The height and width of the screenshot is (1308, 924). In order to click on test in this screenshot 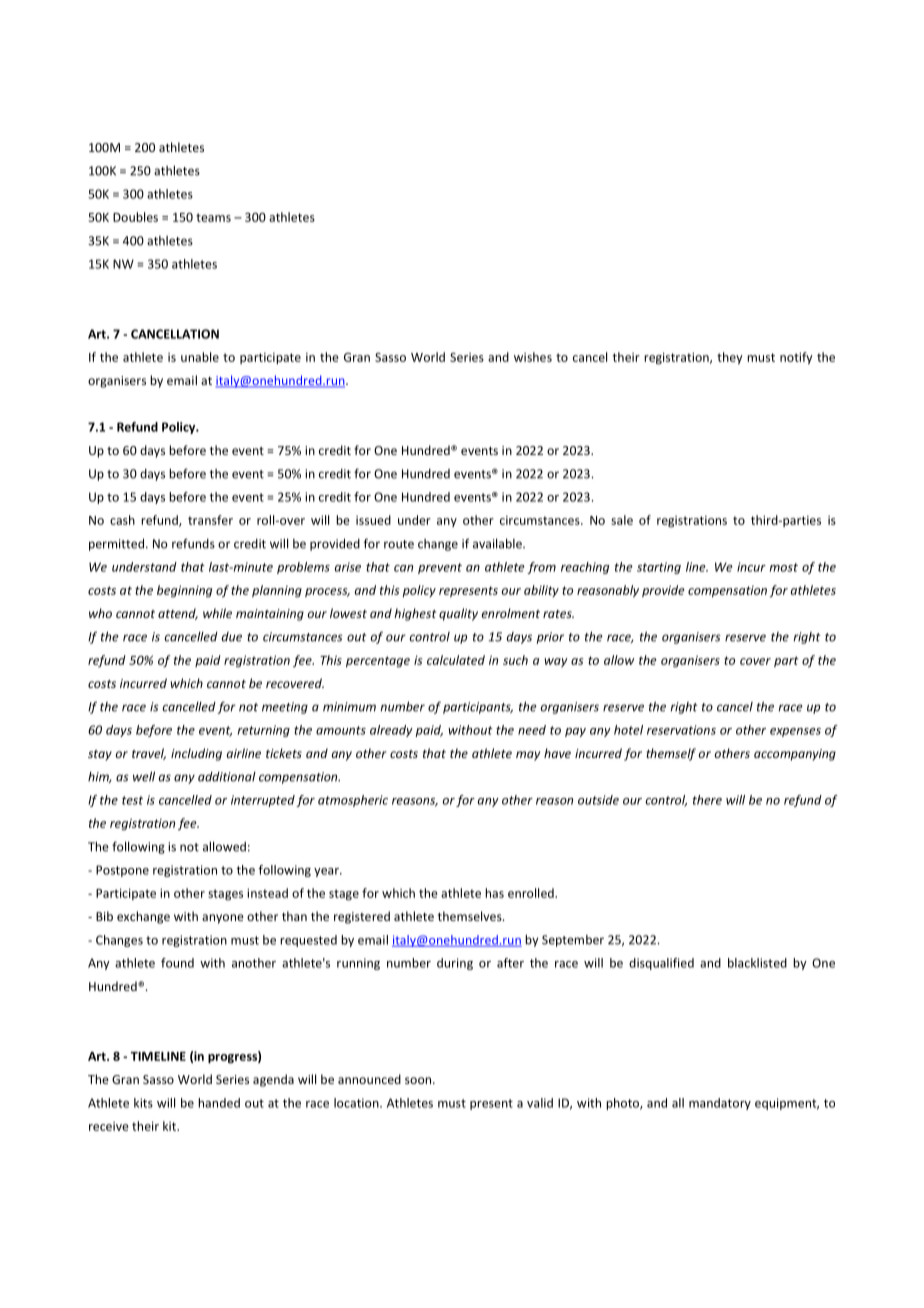, I will do `click(132, 800)`.
